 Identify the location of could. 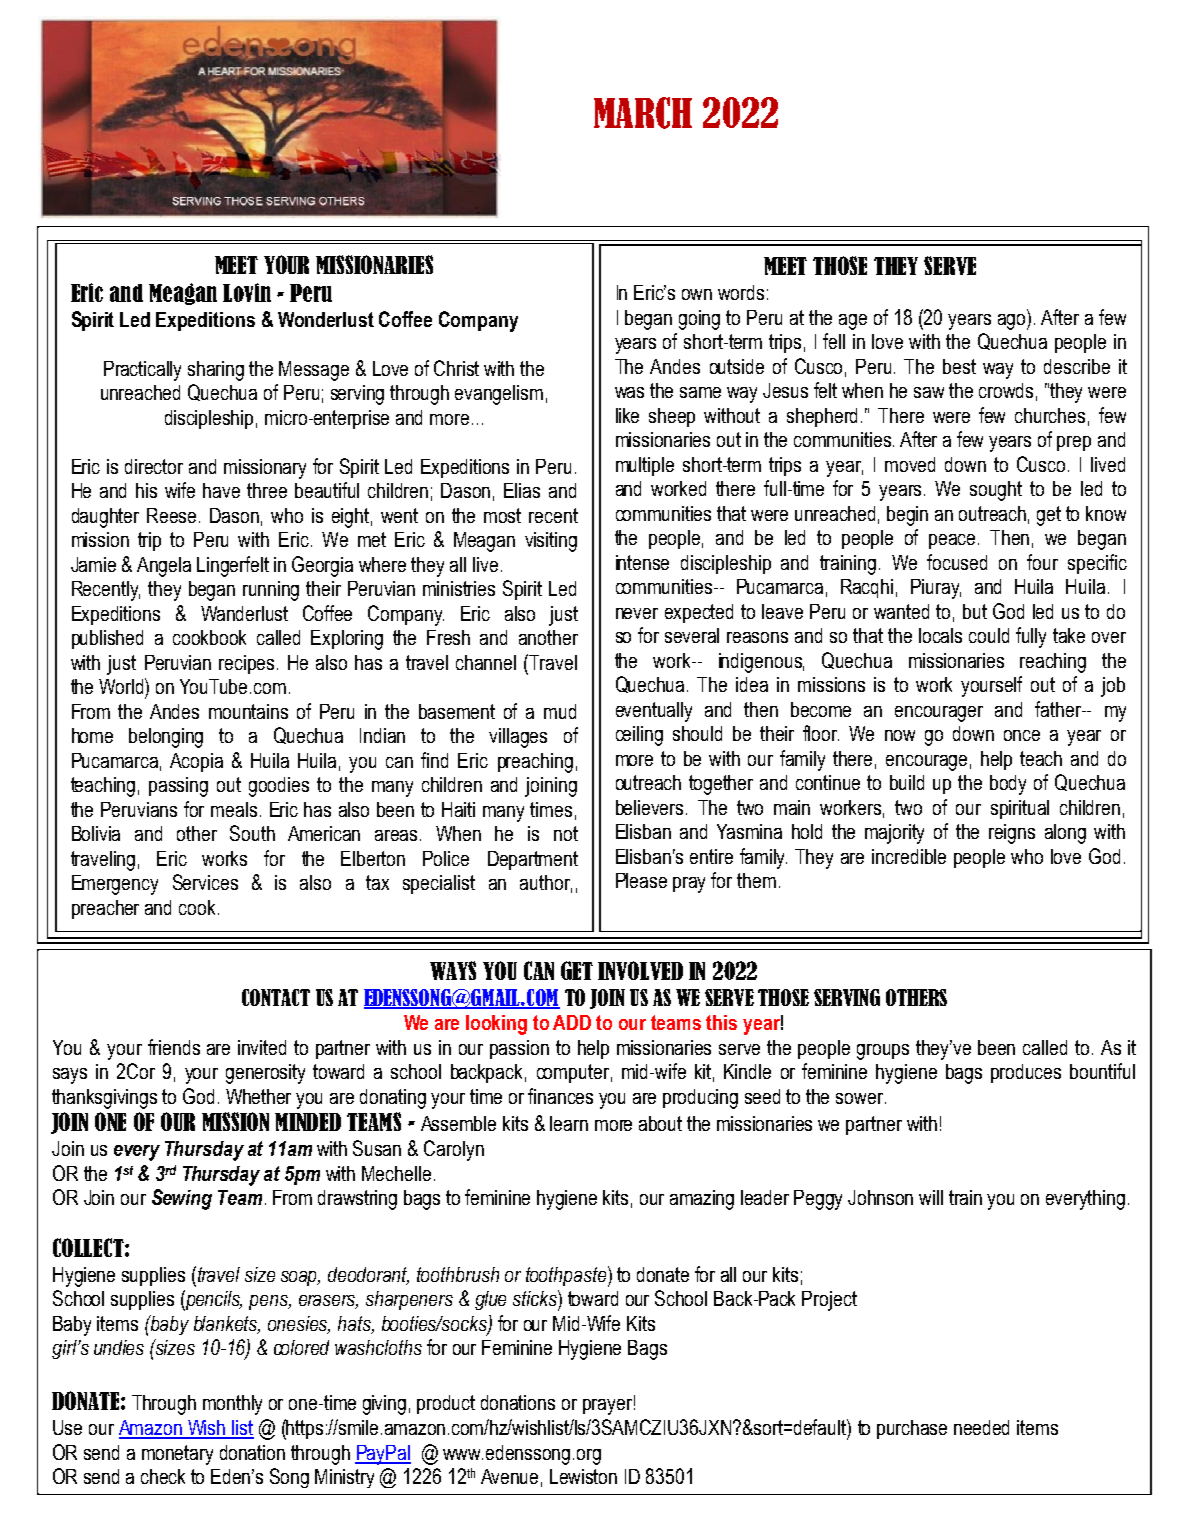
(989, 635).
